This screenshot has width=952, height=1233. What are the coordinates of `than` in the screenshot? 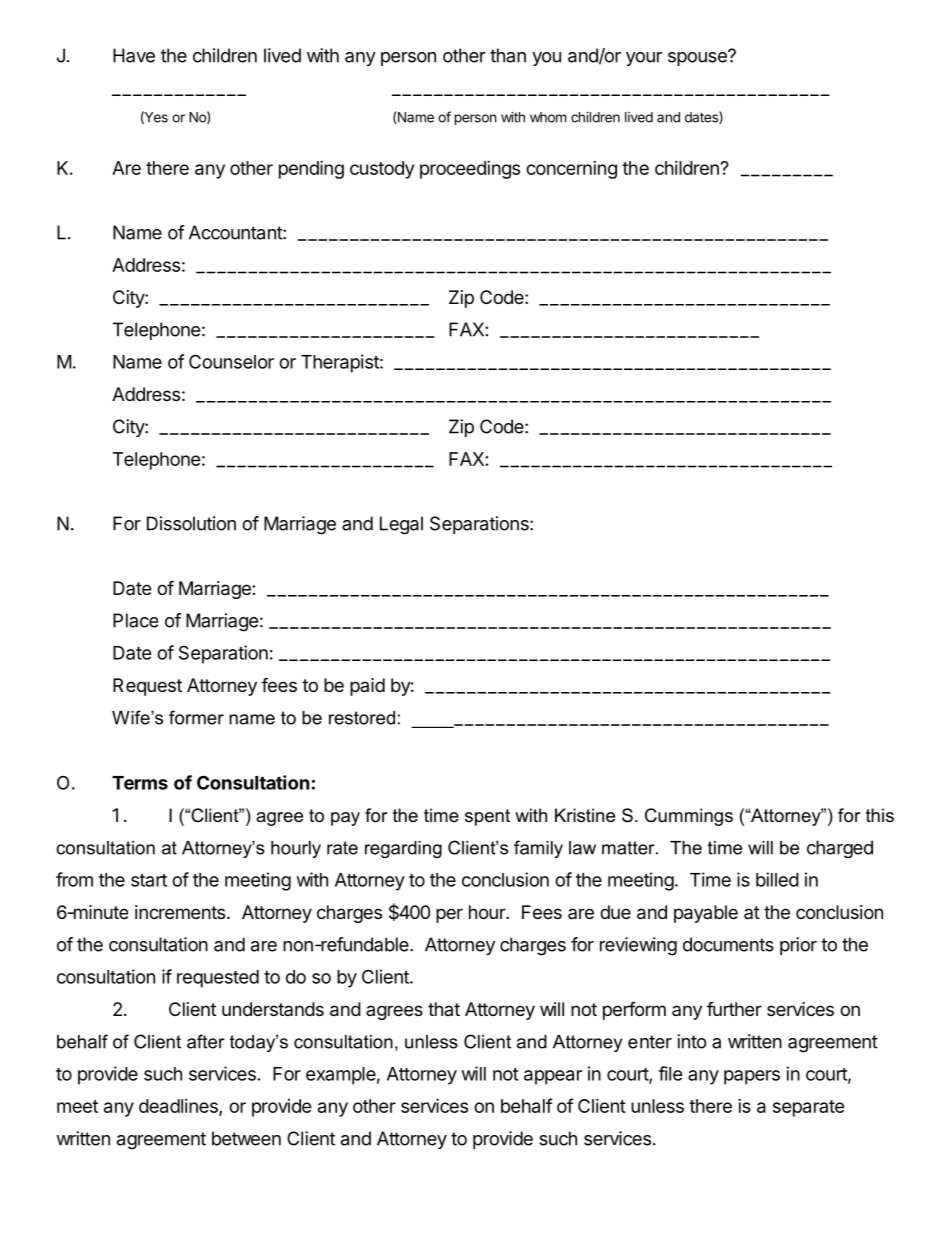 It's located at (508, 55).
